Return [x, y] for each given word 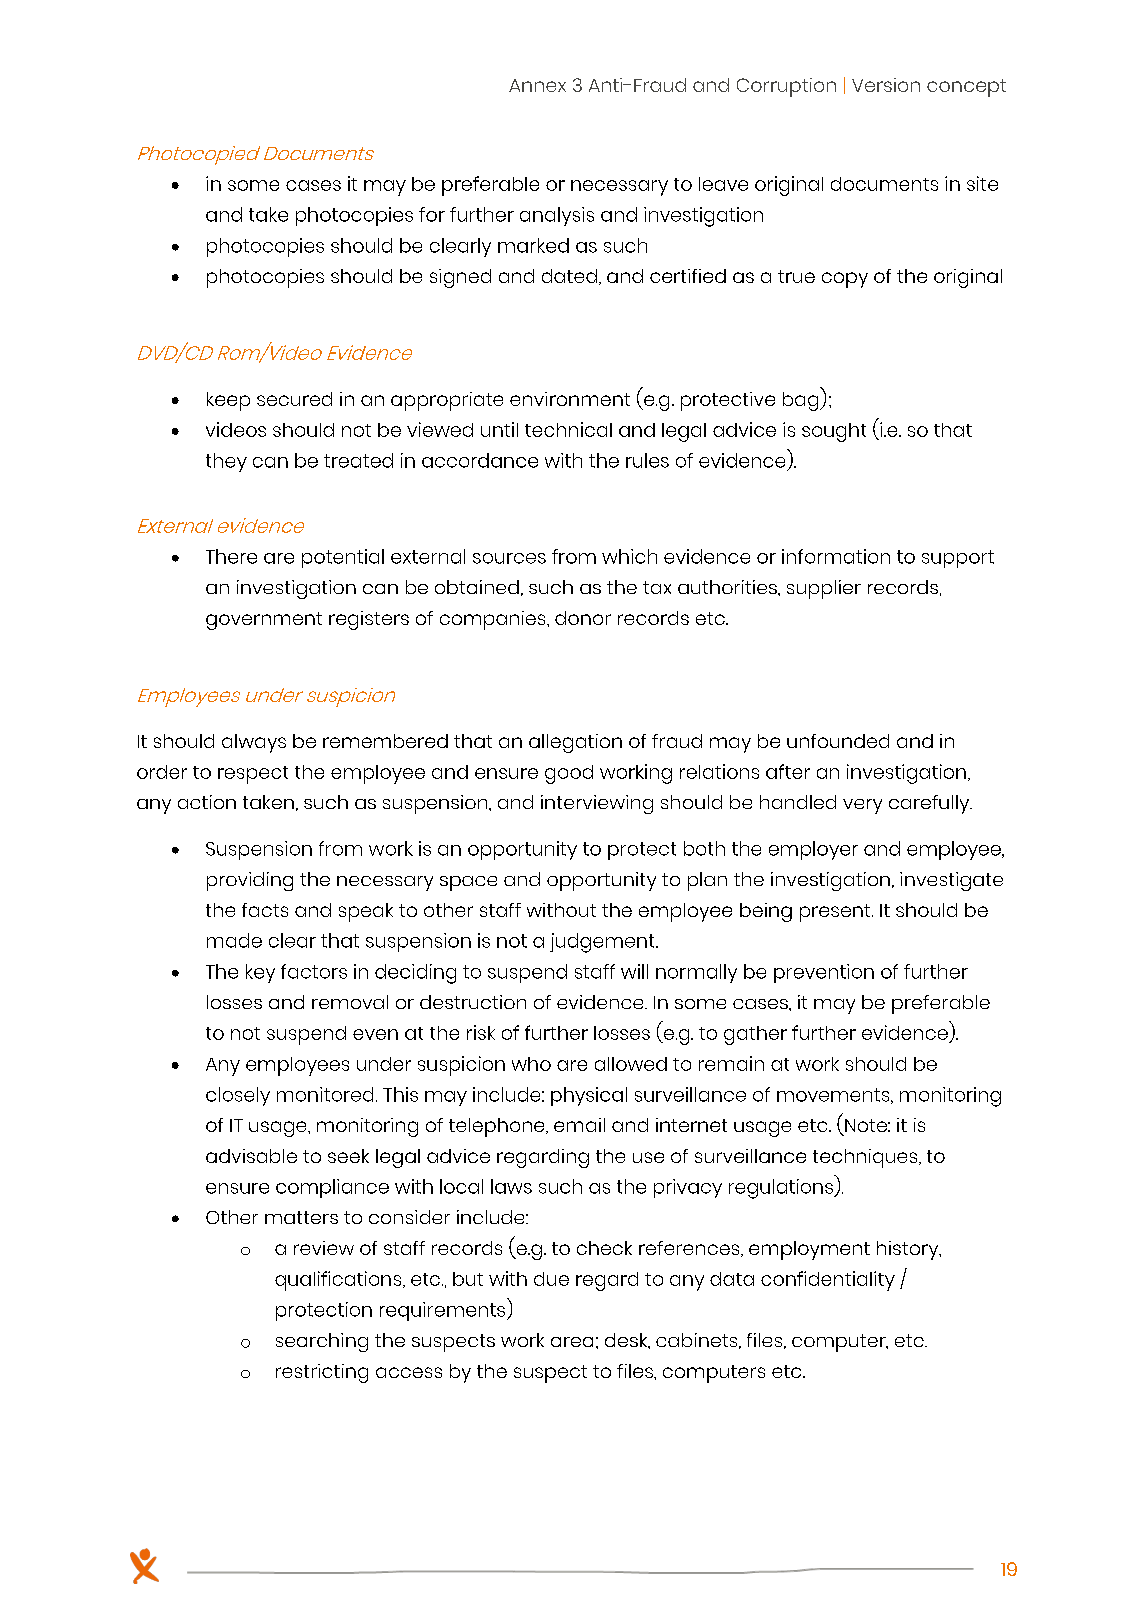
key [260, 973]
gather [755, 1035]
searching [322, 1342]
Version [886, 85]
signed [460, 278]
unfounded [838, 741]
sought [834, 432]
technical [568, 429]
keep [228, 401]
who [531, 1064]
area [572, 1342]
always [254, 743]
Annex [537, 85]
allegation [575, 743]
